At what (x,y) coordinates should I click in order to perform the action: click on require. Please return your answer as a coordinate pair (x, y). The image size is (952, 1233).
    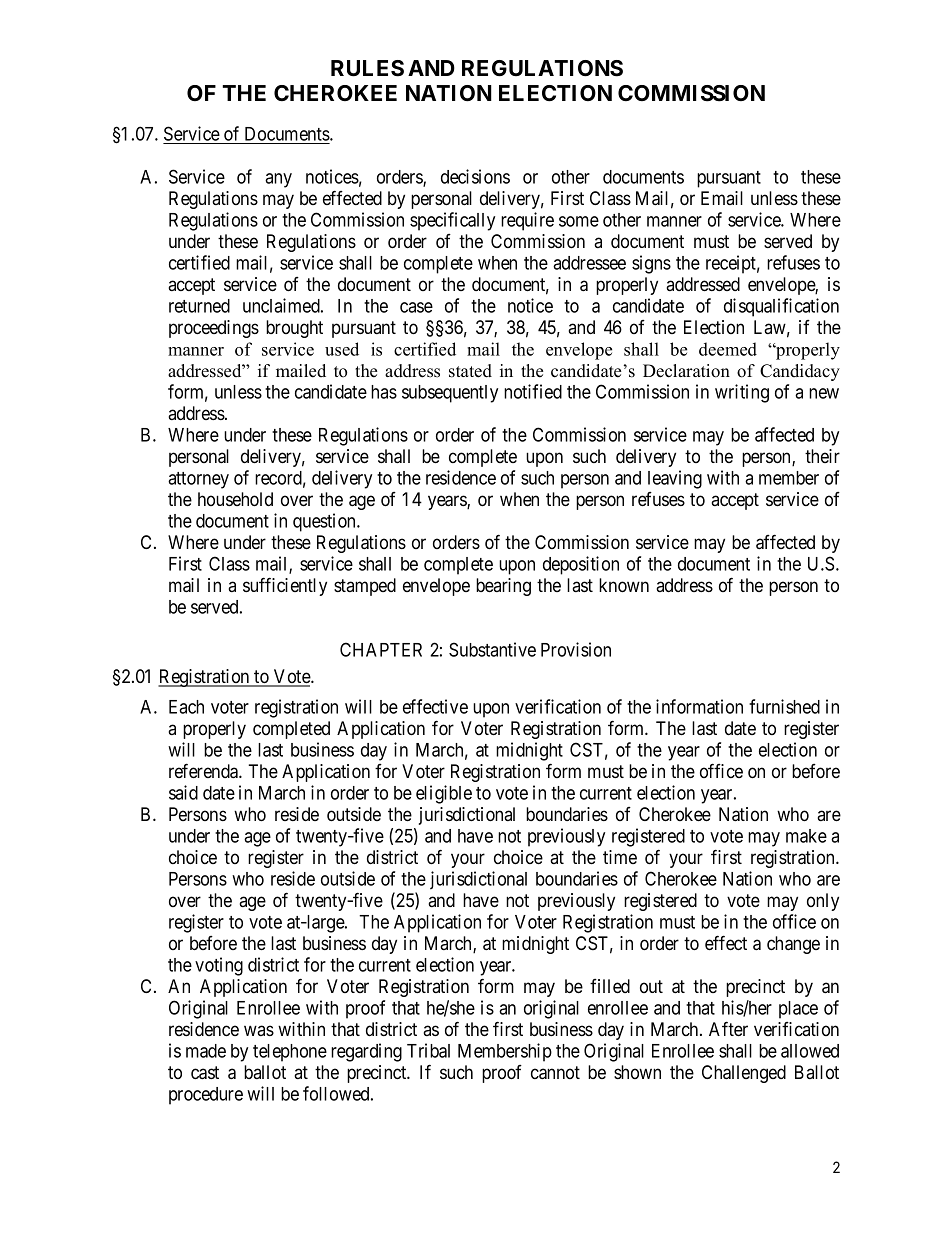
    Looking at the image, I should click on (527, 221).
